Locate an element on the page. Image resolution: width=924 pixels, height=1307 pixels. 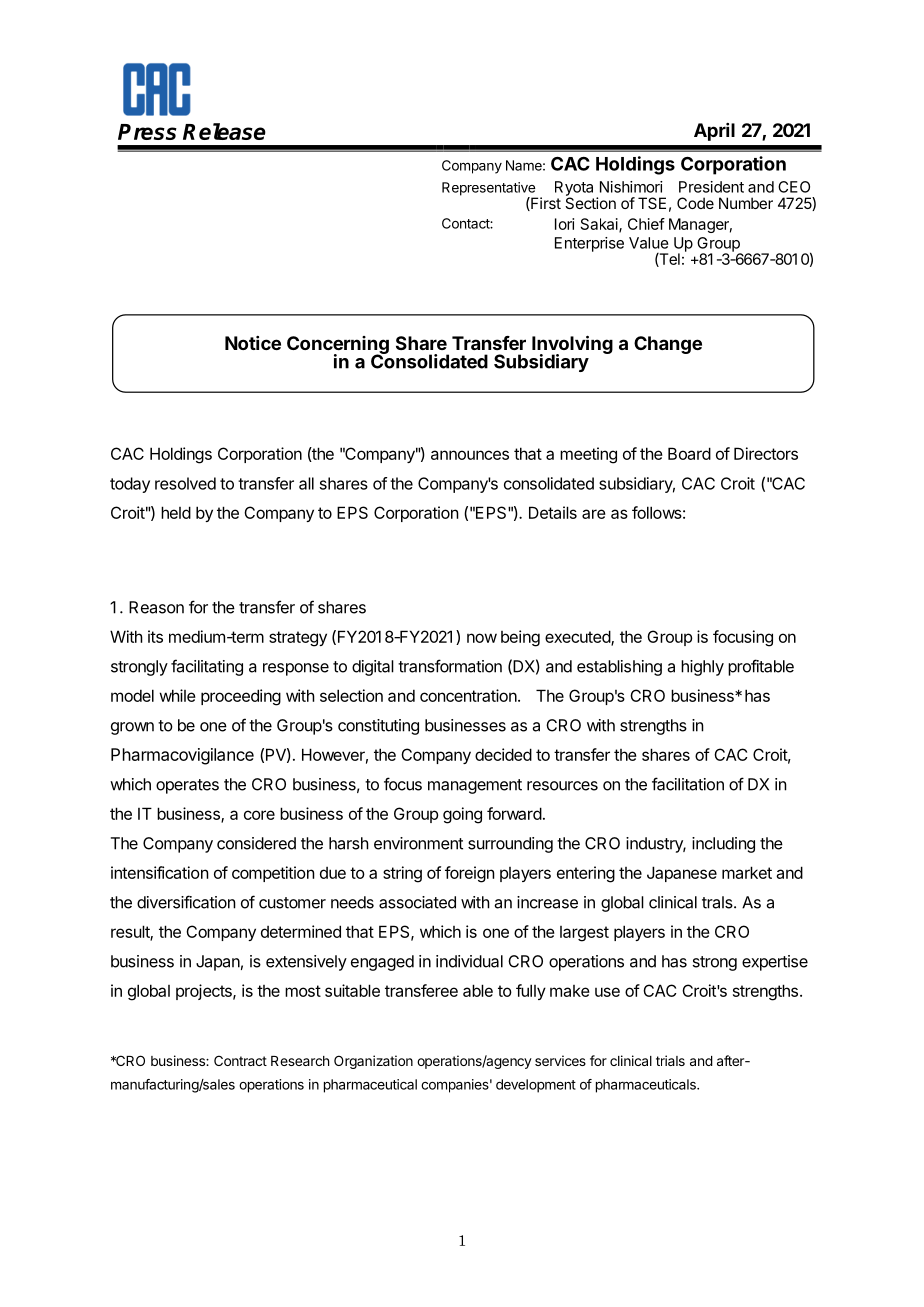
now is located at coordinates (482, 638).
